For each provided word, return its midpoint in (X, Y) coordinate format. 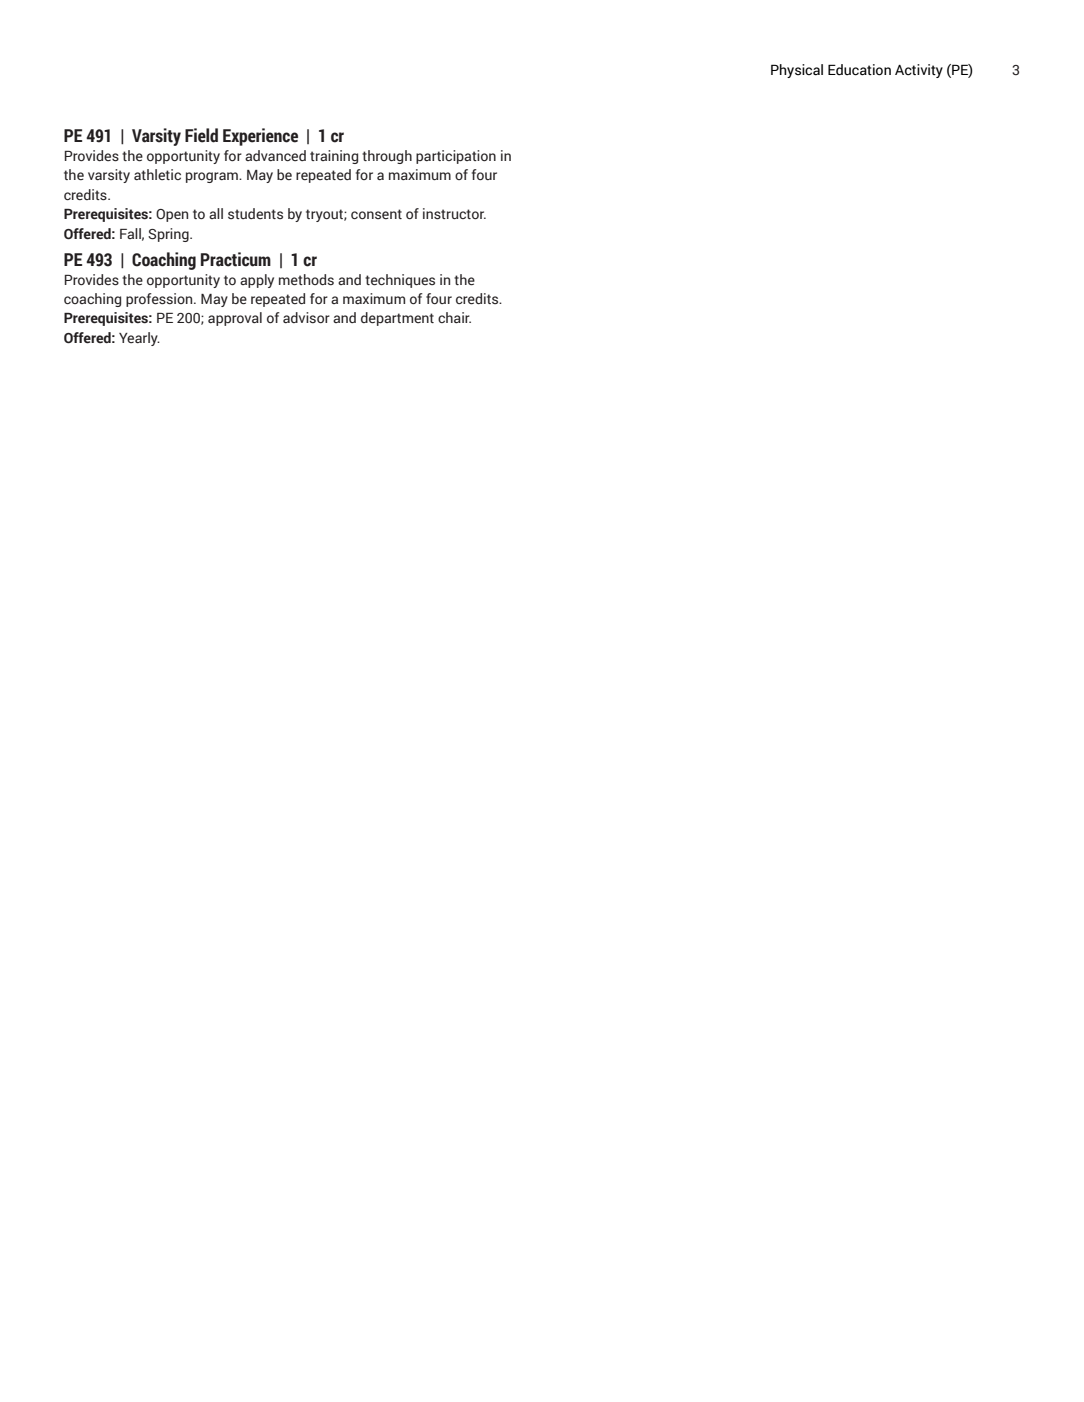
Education (859, 70)
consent (376, 214)
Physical (797, 71)
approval (235, 319)
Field (201, 135)
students (255, 213)
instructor (454, 214)
